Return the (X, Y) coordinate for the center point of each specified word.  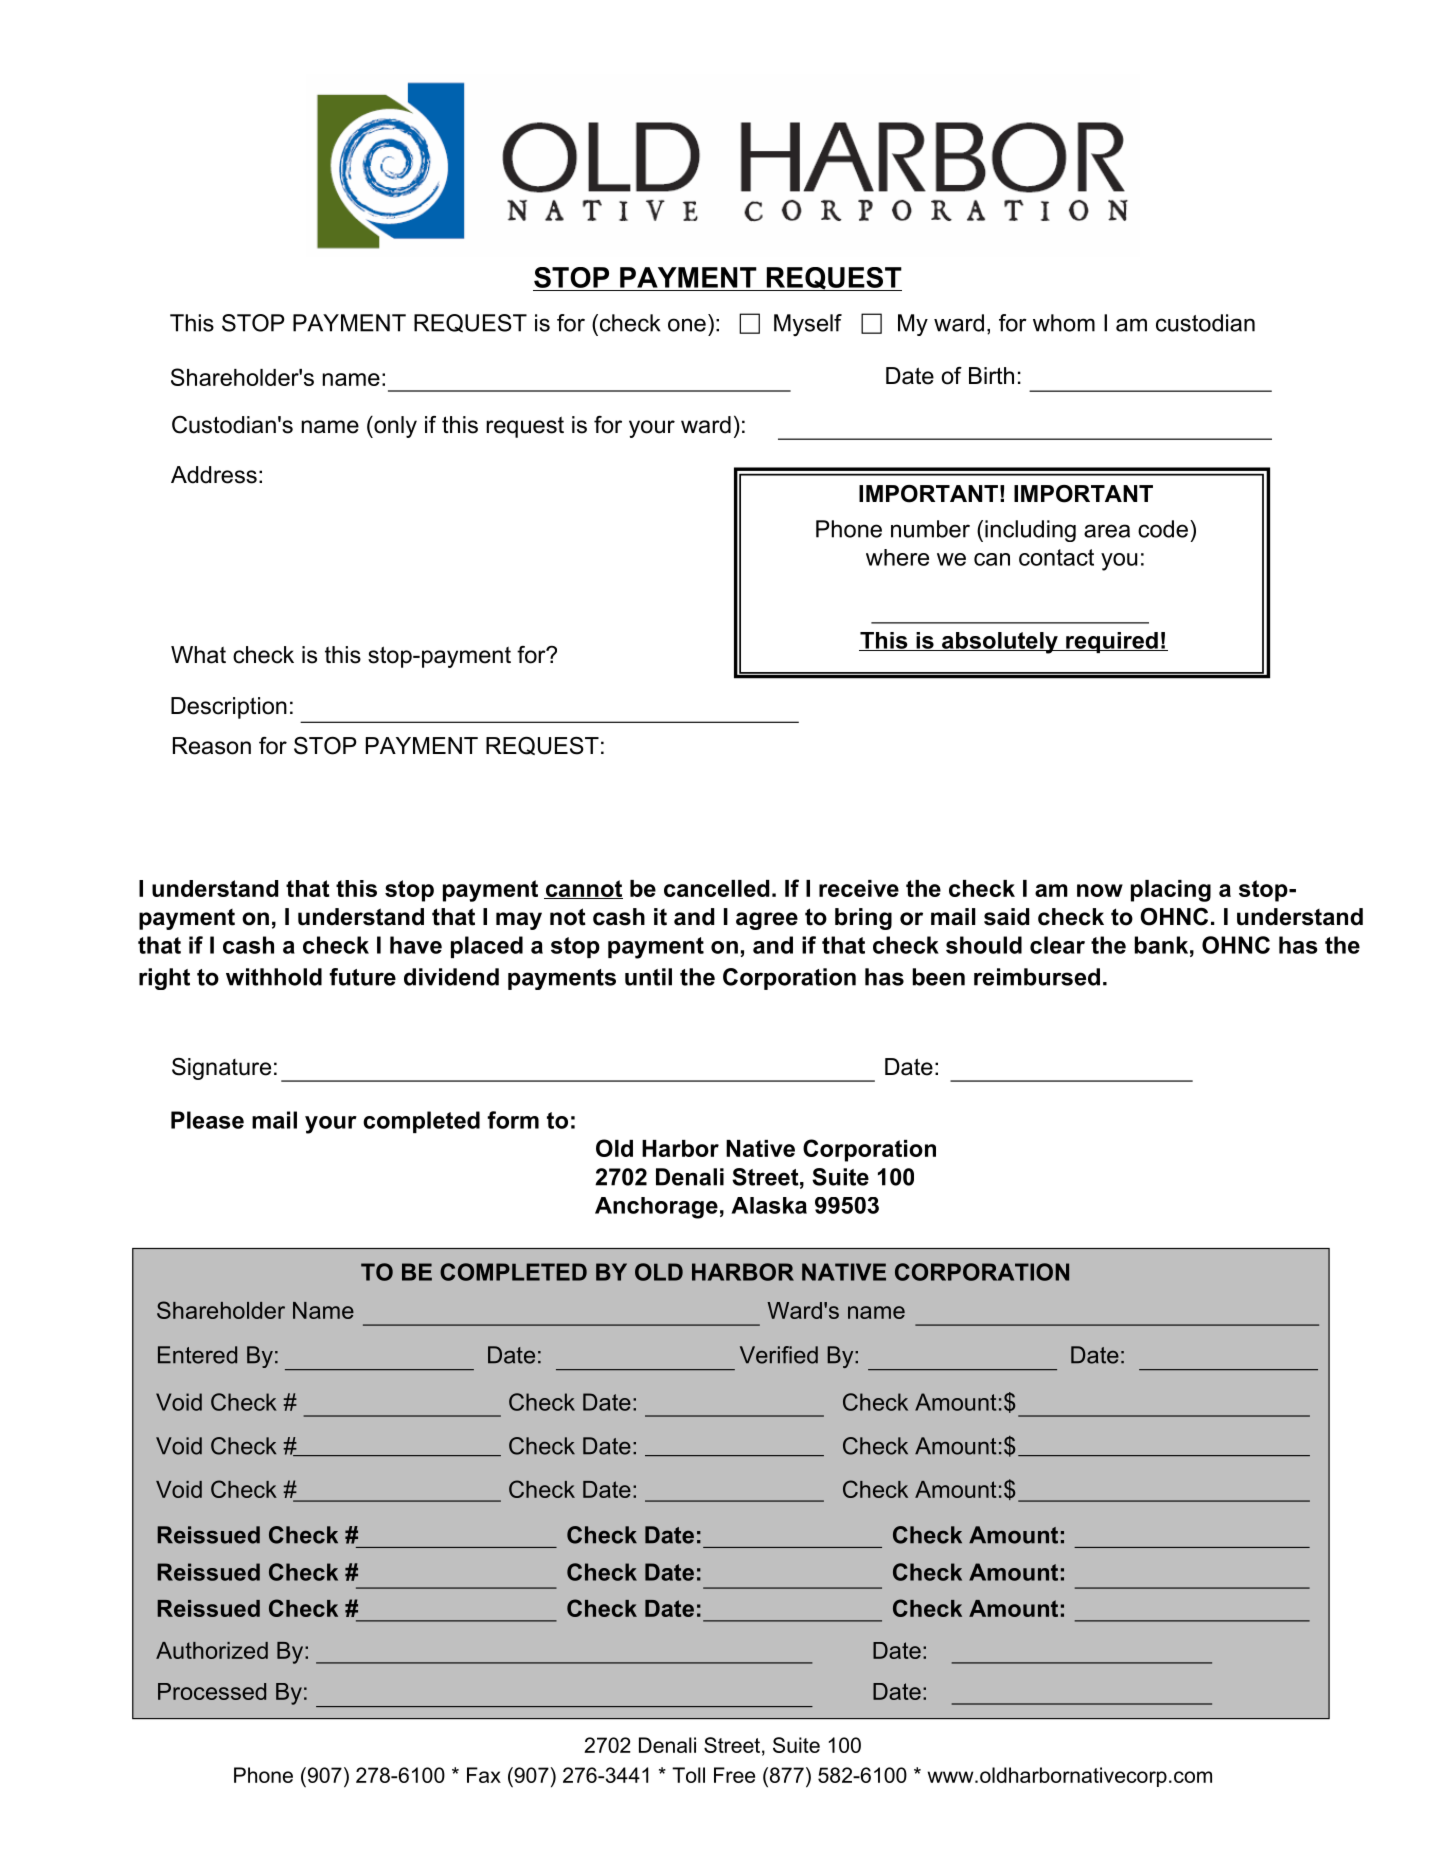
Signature (221, 1069)
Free (734, 1775)
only (394, 427)
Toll (688, 1775)
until (648, 977)
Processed (212, 1691)
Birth (991, 375)
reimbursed (1037, 977)
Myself (808, 325)
